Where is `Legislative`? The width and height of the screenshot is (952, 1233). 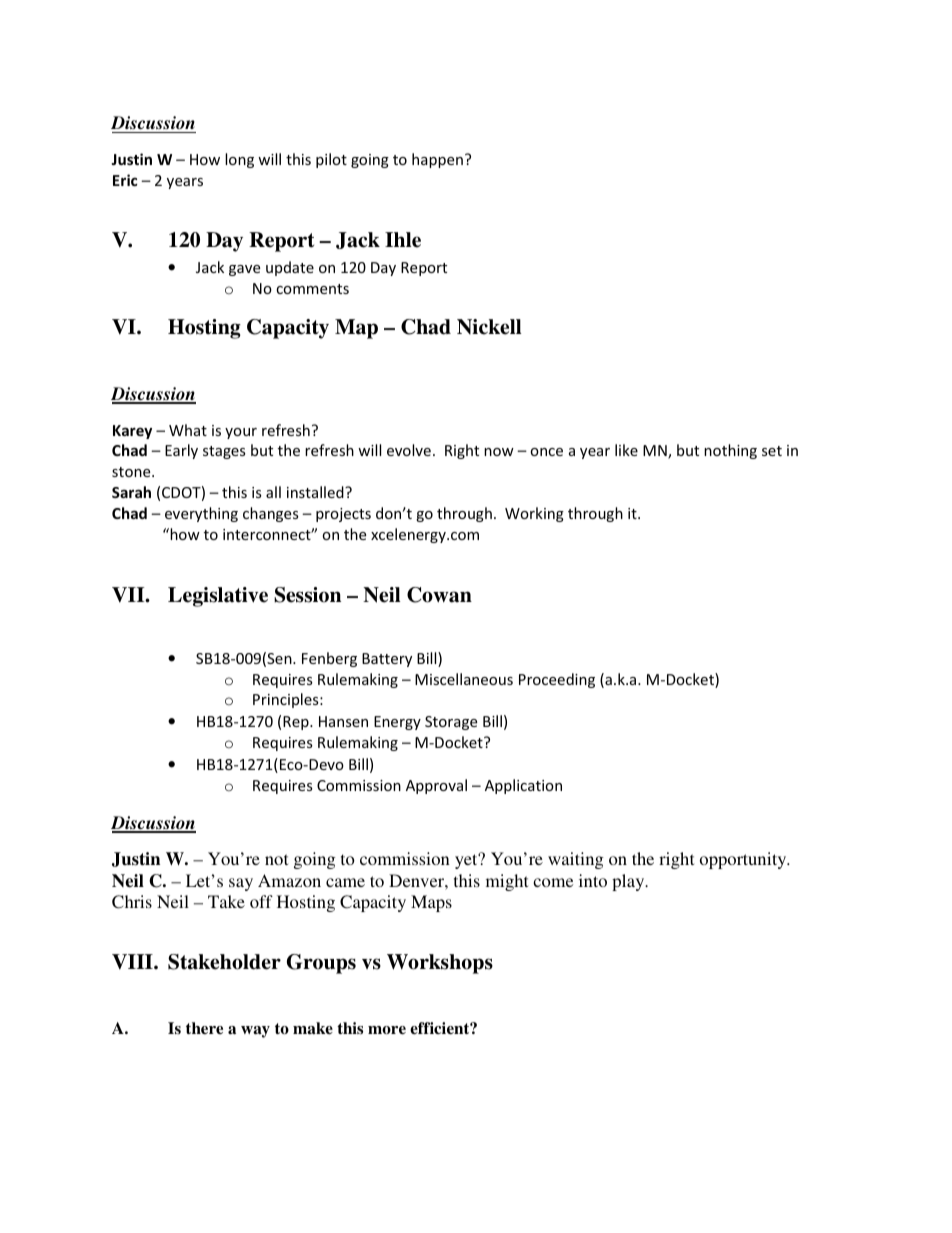
Legislative is located at coordinates (218, 597).
